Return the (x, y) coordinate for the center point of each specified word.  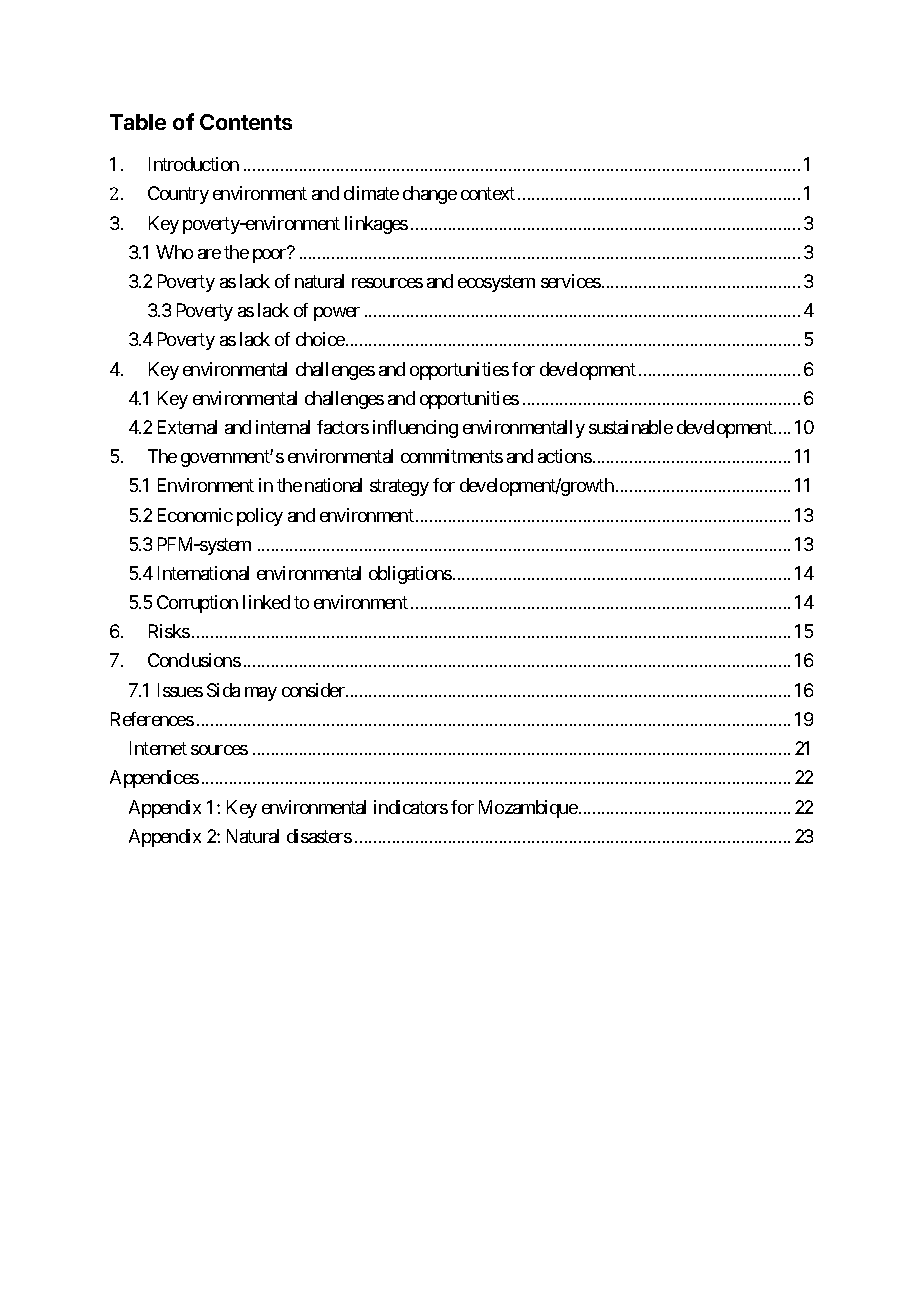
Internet (158, 748)
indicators (411, 807)
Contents (246, 122)
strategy (399, 488)
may (261, 694)
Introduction (194, 164)
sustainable (631, 427)
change (430, 195)
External (187, 427)
